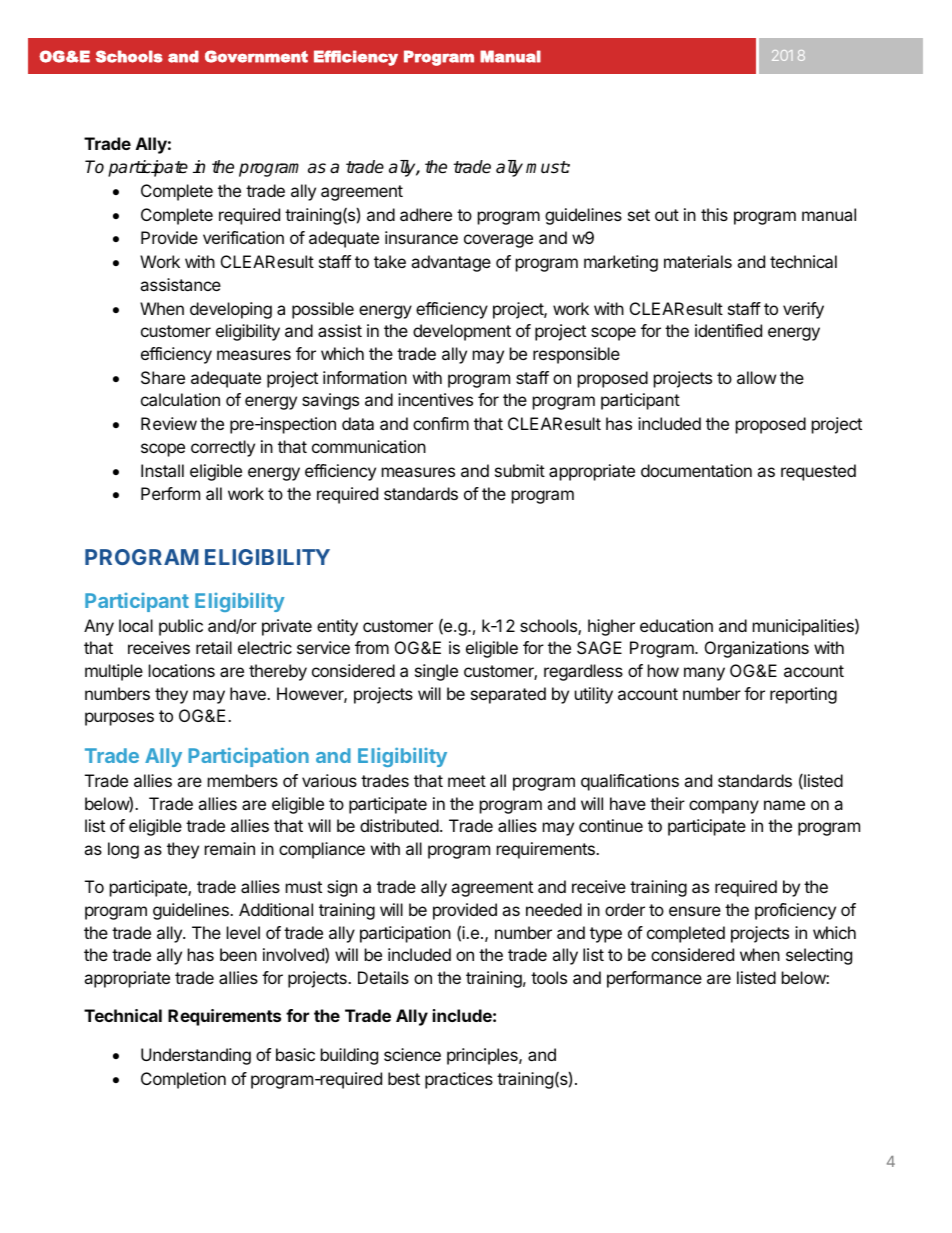  I want to click on incentives, so click(435, 399).
